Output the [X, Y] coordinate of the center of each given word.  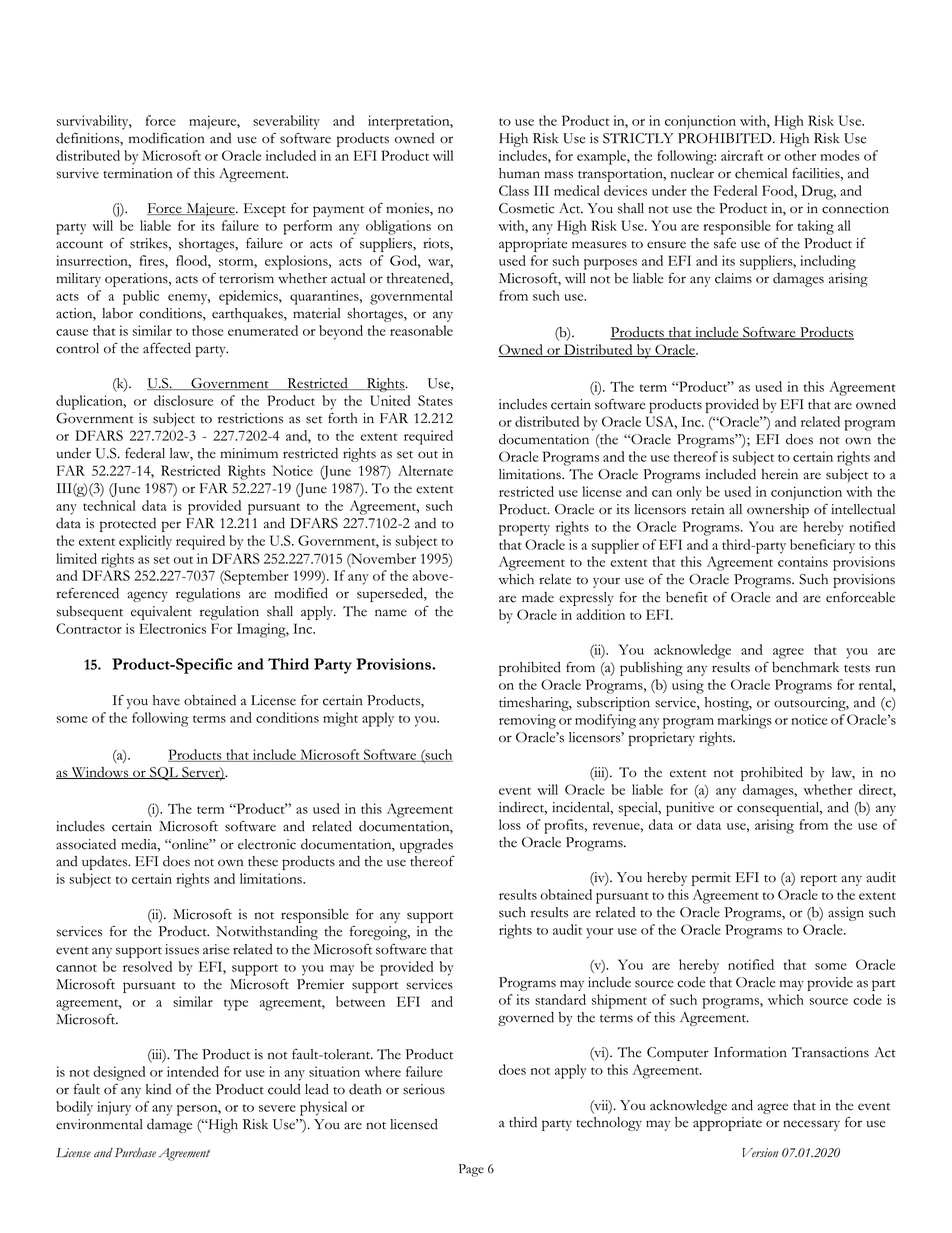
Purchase [135, 1153]
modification [167, 138]
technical [109, 505]
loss [510, 824]
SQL [164, 774]
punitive [690, 809]
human [519, 173]
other [800, 155]
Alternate [425, 470]
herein [780, 474]
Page [471, 1170]
